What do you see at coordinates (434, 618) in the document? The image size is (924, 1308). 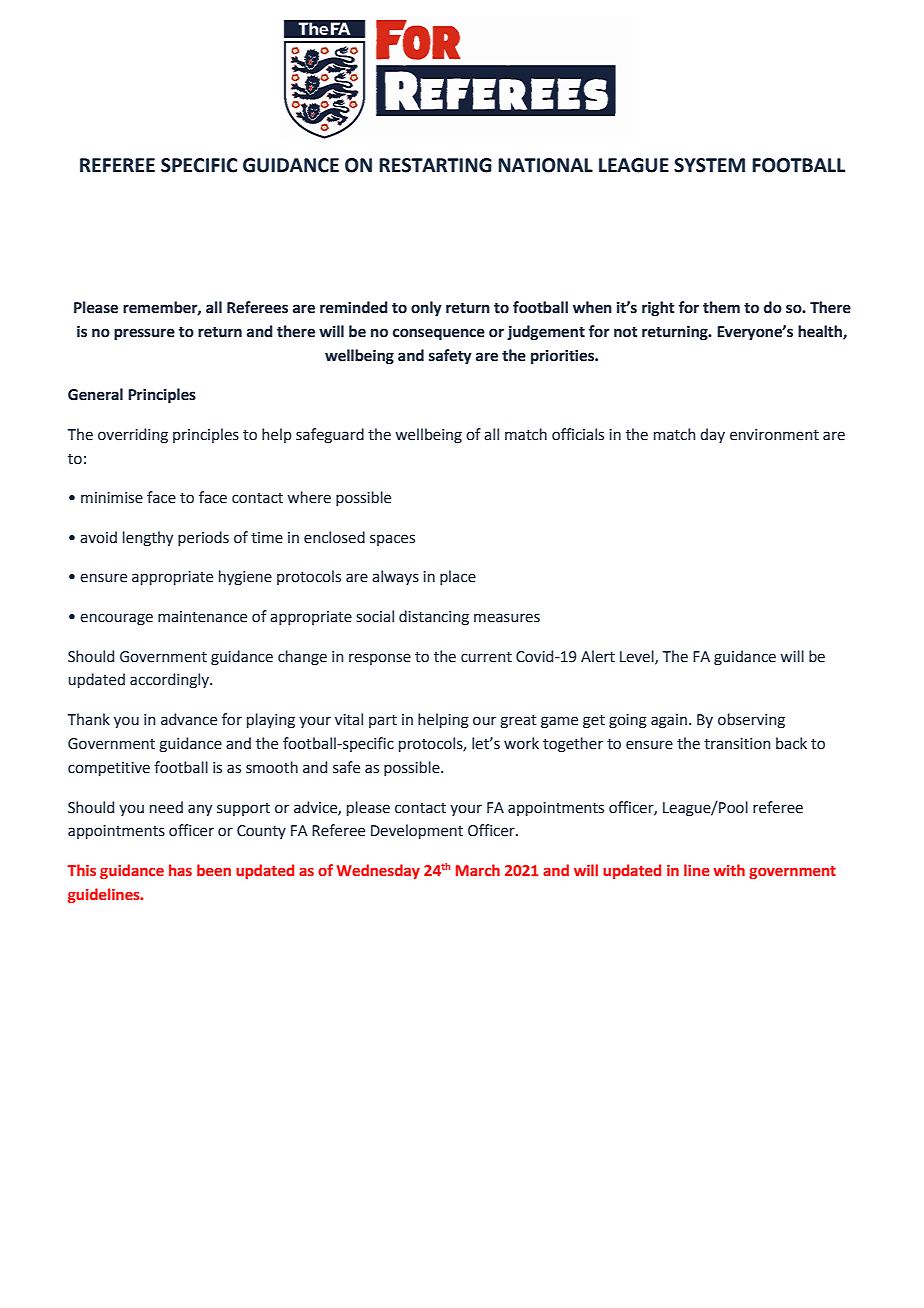 I see `distancing` at bounding box center [434, 618].
